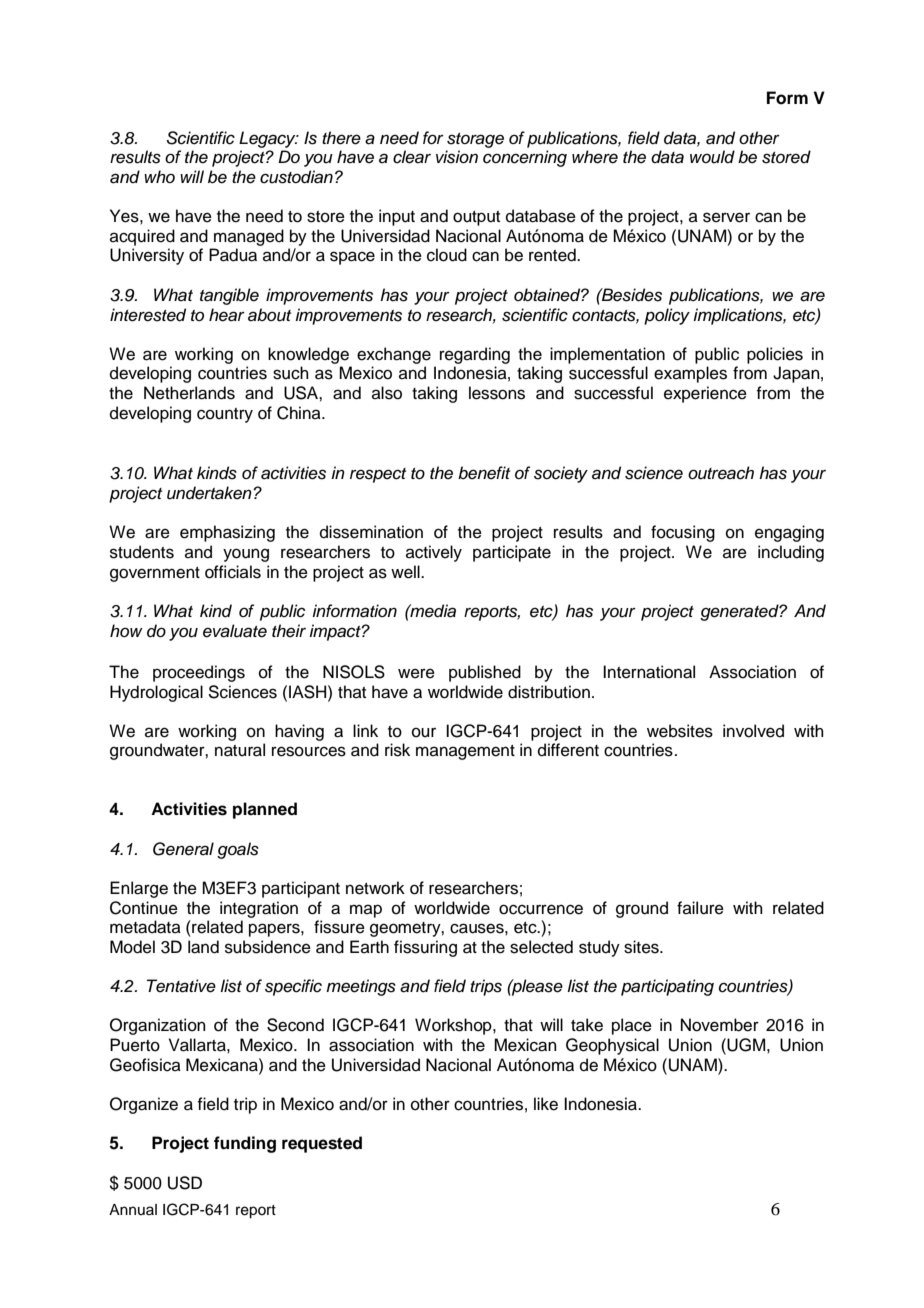 This screenshot has height=1308, width=924. Describe the element at coordinates (199, 673) in the screenshot. I see `proceedings` at that location.
